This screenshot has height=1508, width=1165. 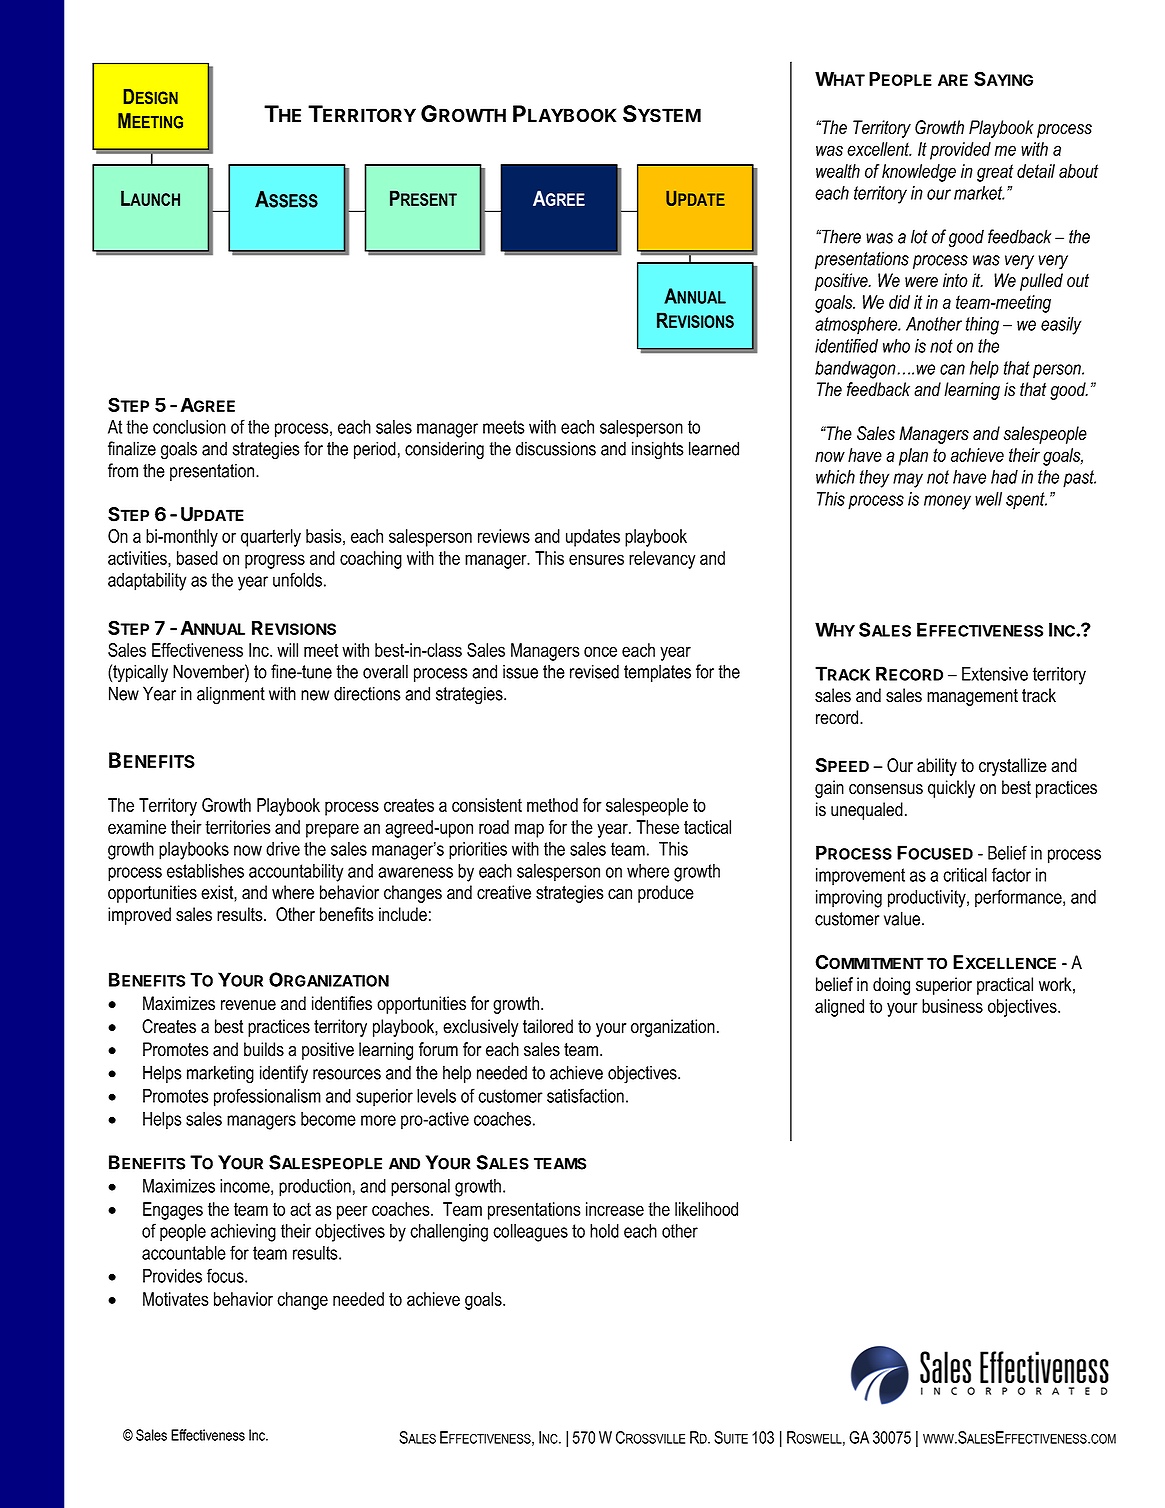 I want to click on conclusion, so click(x=189, y=427).
